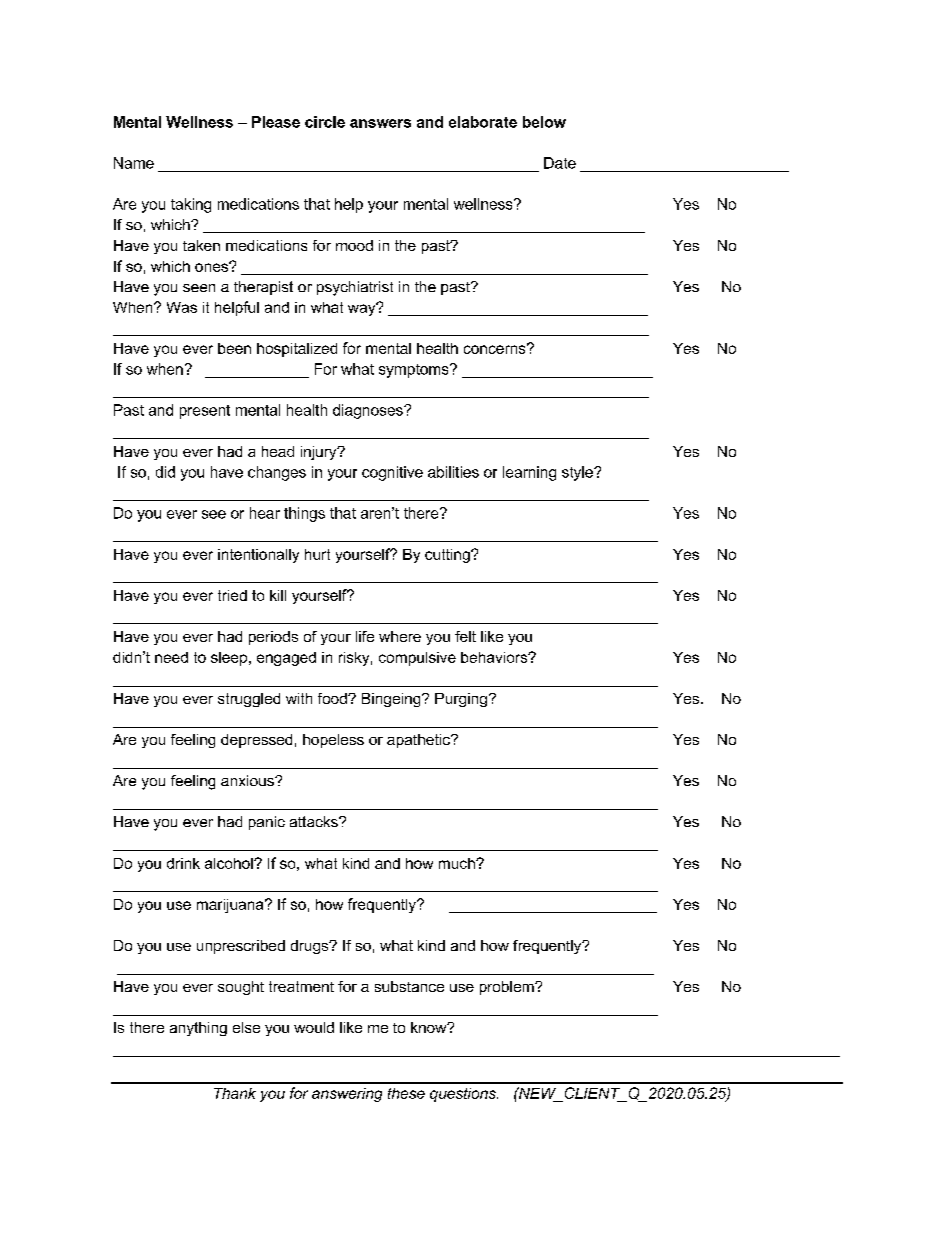 This page has width=952, height=1233. What do you see at coordinates (198, 1029) in the page?
I see `anything` at bounding box center [198, 1029].
